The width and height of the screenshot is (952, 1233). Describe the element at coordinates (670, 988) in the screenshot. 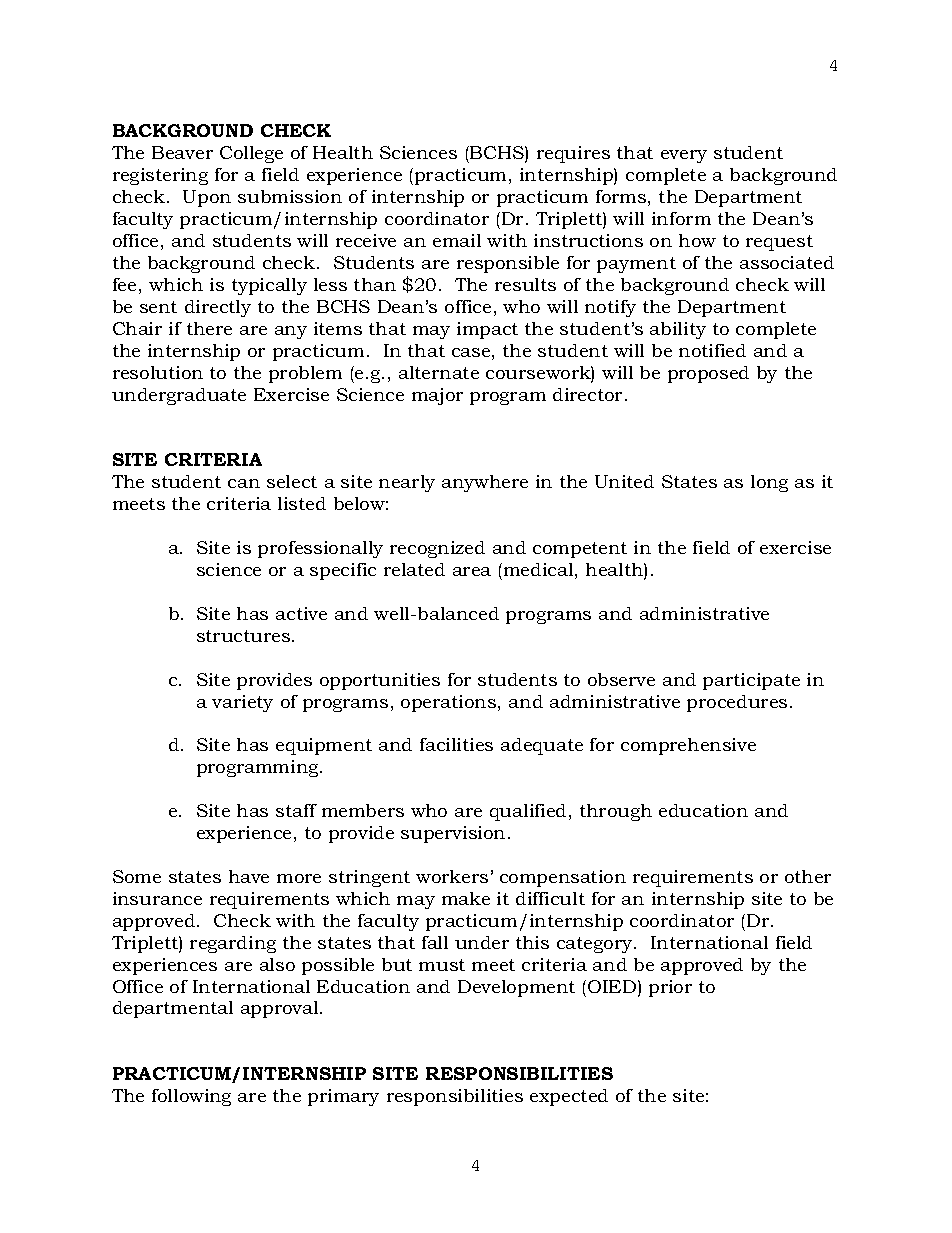

I see `prior` at that location.
